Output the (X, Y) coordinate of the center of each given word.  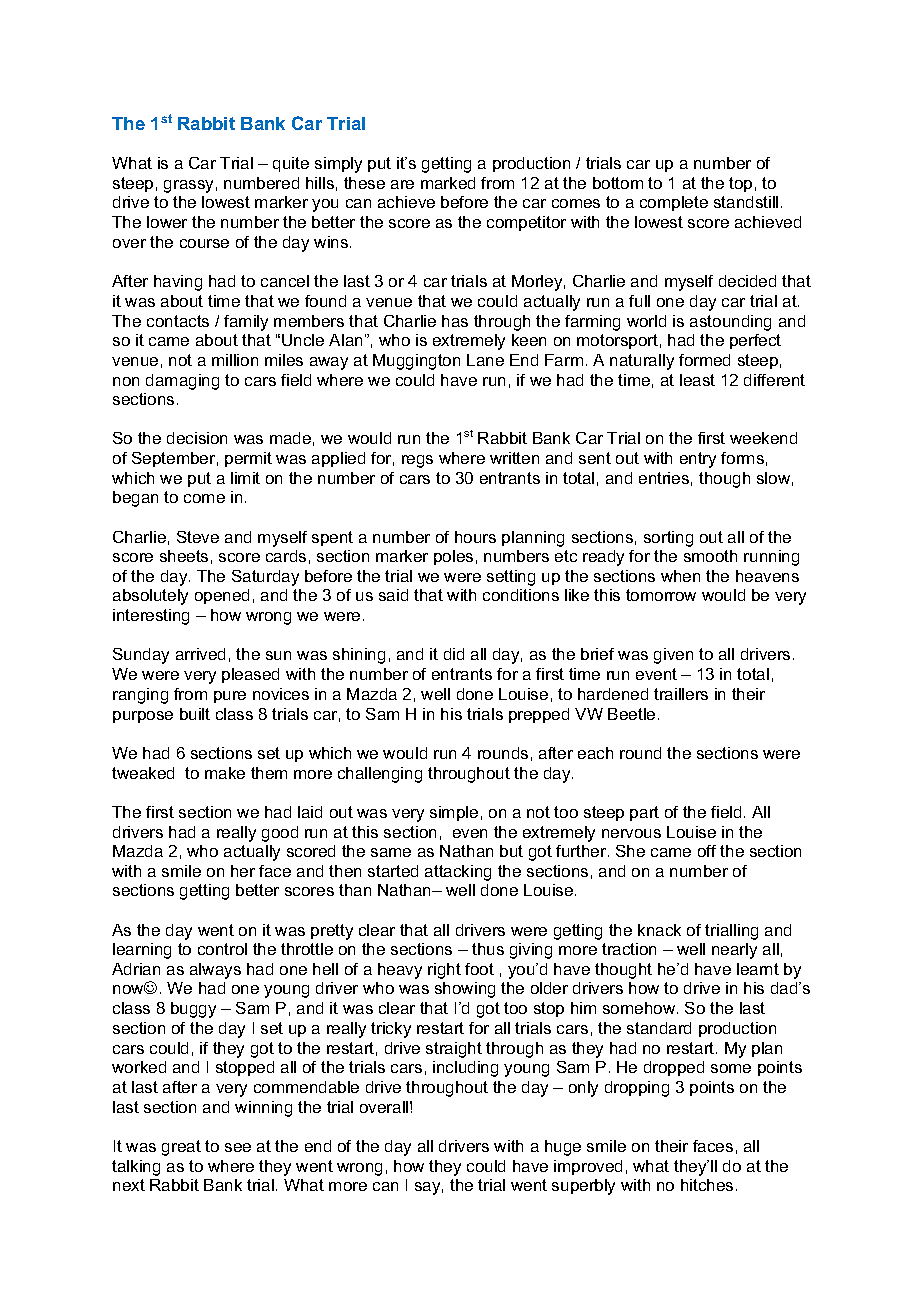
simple (454, 813)
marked (448, 183)
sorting (668, 539)
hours (475, 537)
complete (674, 203)
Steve (198, 537)
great (181, 1148)
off (707, 851)
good (280, 834)
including (465, 1069)
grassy (188, 186)
